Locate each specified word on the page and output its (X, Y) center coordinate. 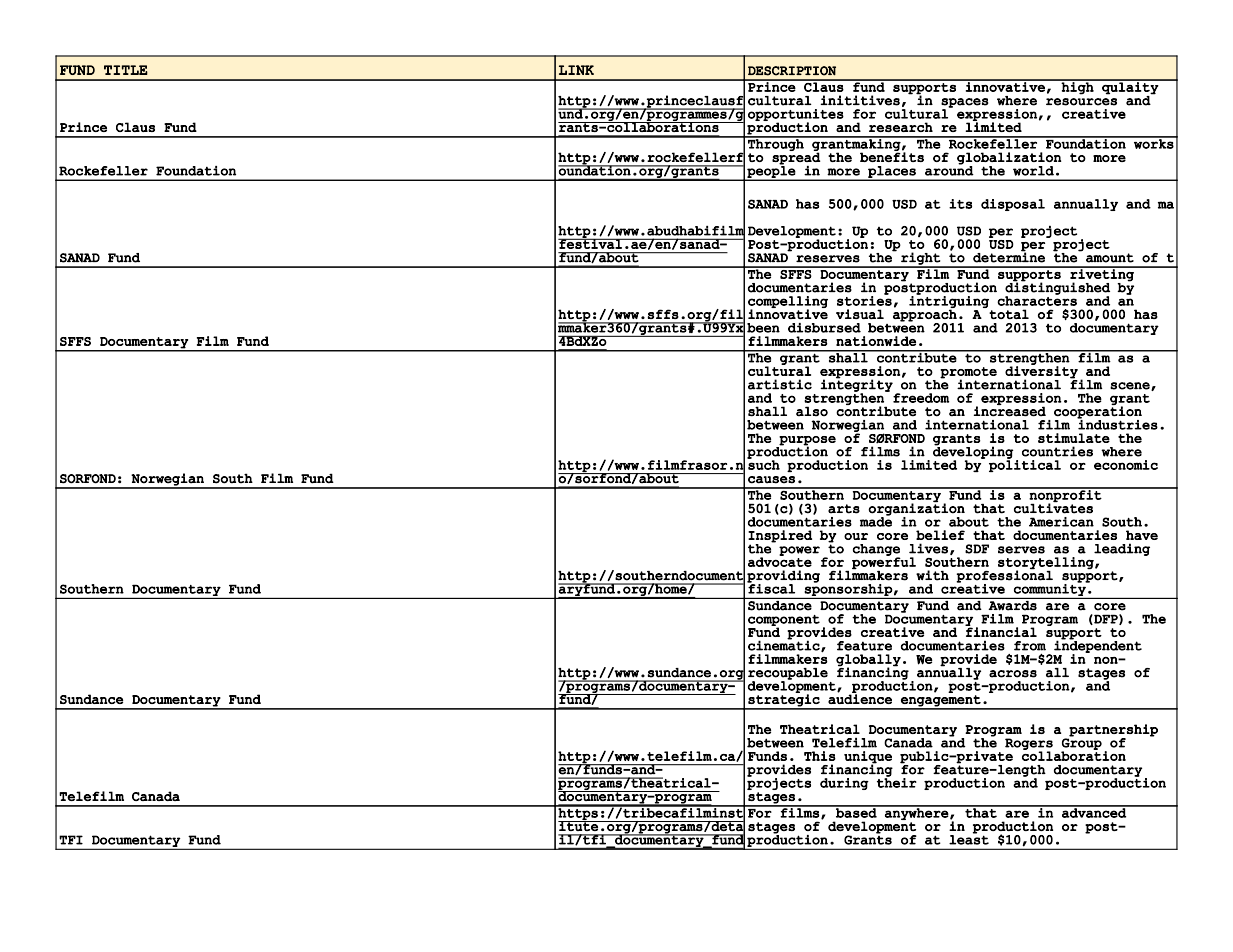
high (1078, 87)
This (820, 756)
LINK (576, 70)
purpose (807, 441)
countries (1057, 451)
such (763, 464)
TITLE (126, 70)
